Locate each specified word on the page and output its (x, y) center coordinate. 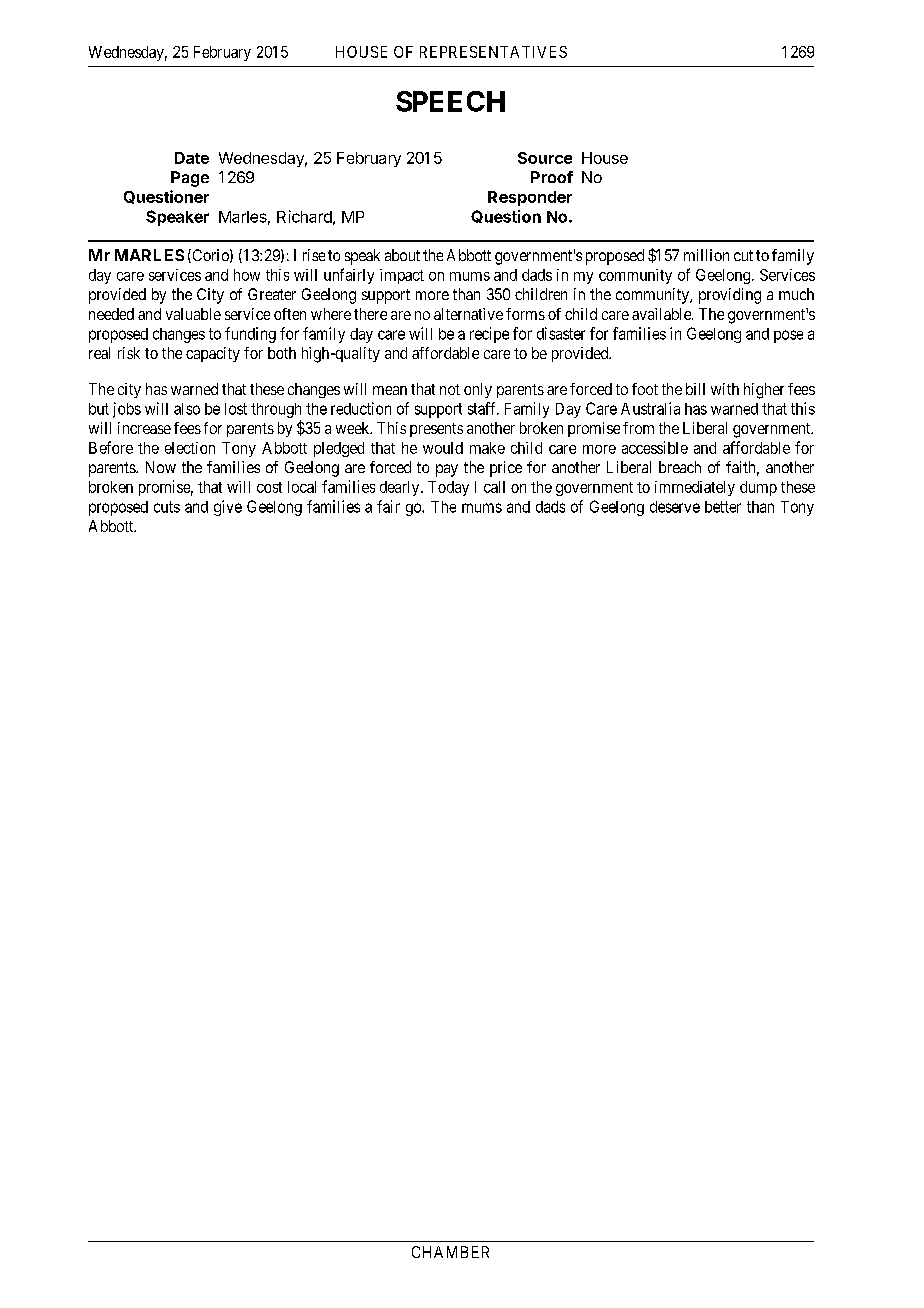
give (228, 508)
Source (545, 158)
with (725, 389)
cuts (167, 507)
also (187, 409)
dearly (401, 488)
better (723, 507)
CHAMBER (450, 1252)
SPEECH (450, 101)
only (478, 390)
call (494, 487)
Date (192, 158)
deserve (675, 507)
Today (448, 488)
